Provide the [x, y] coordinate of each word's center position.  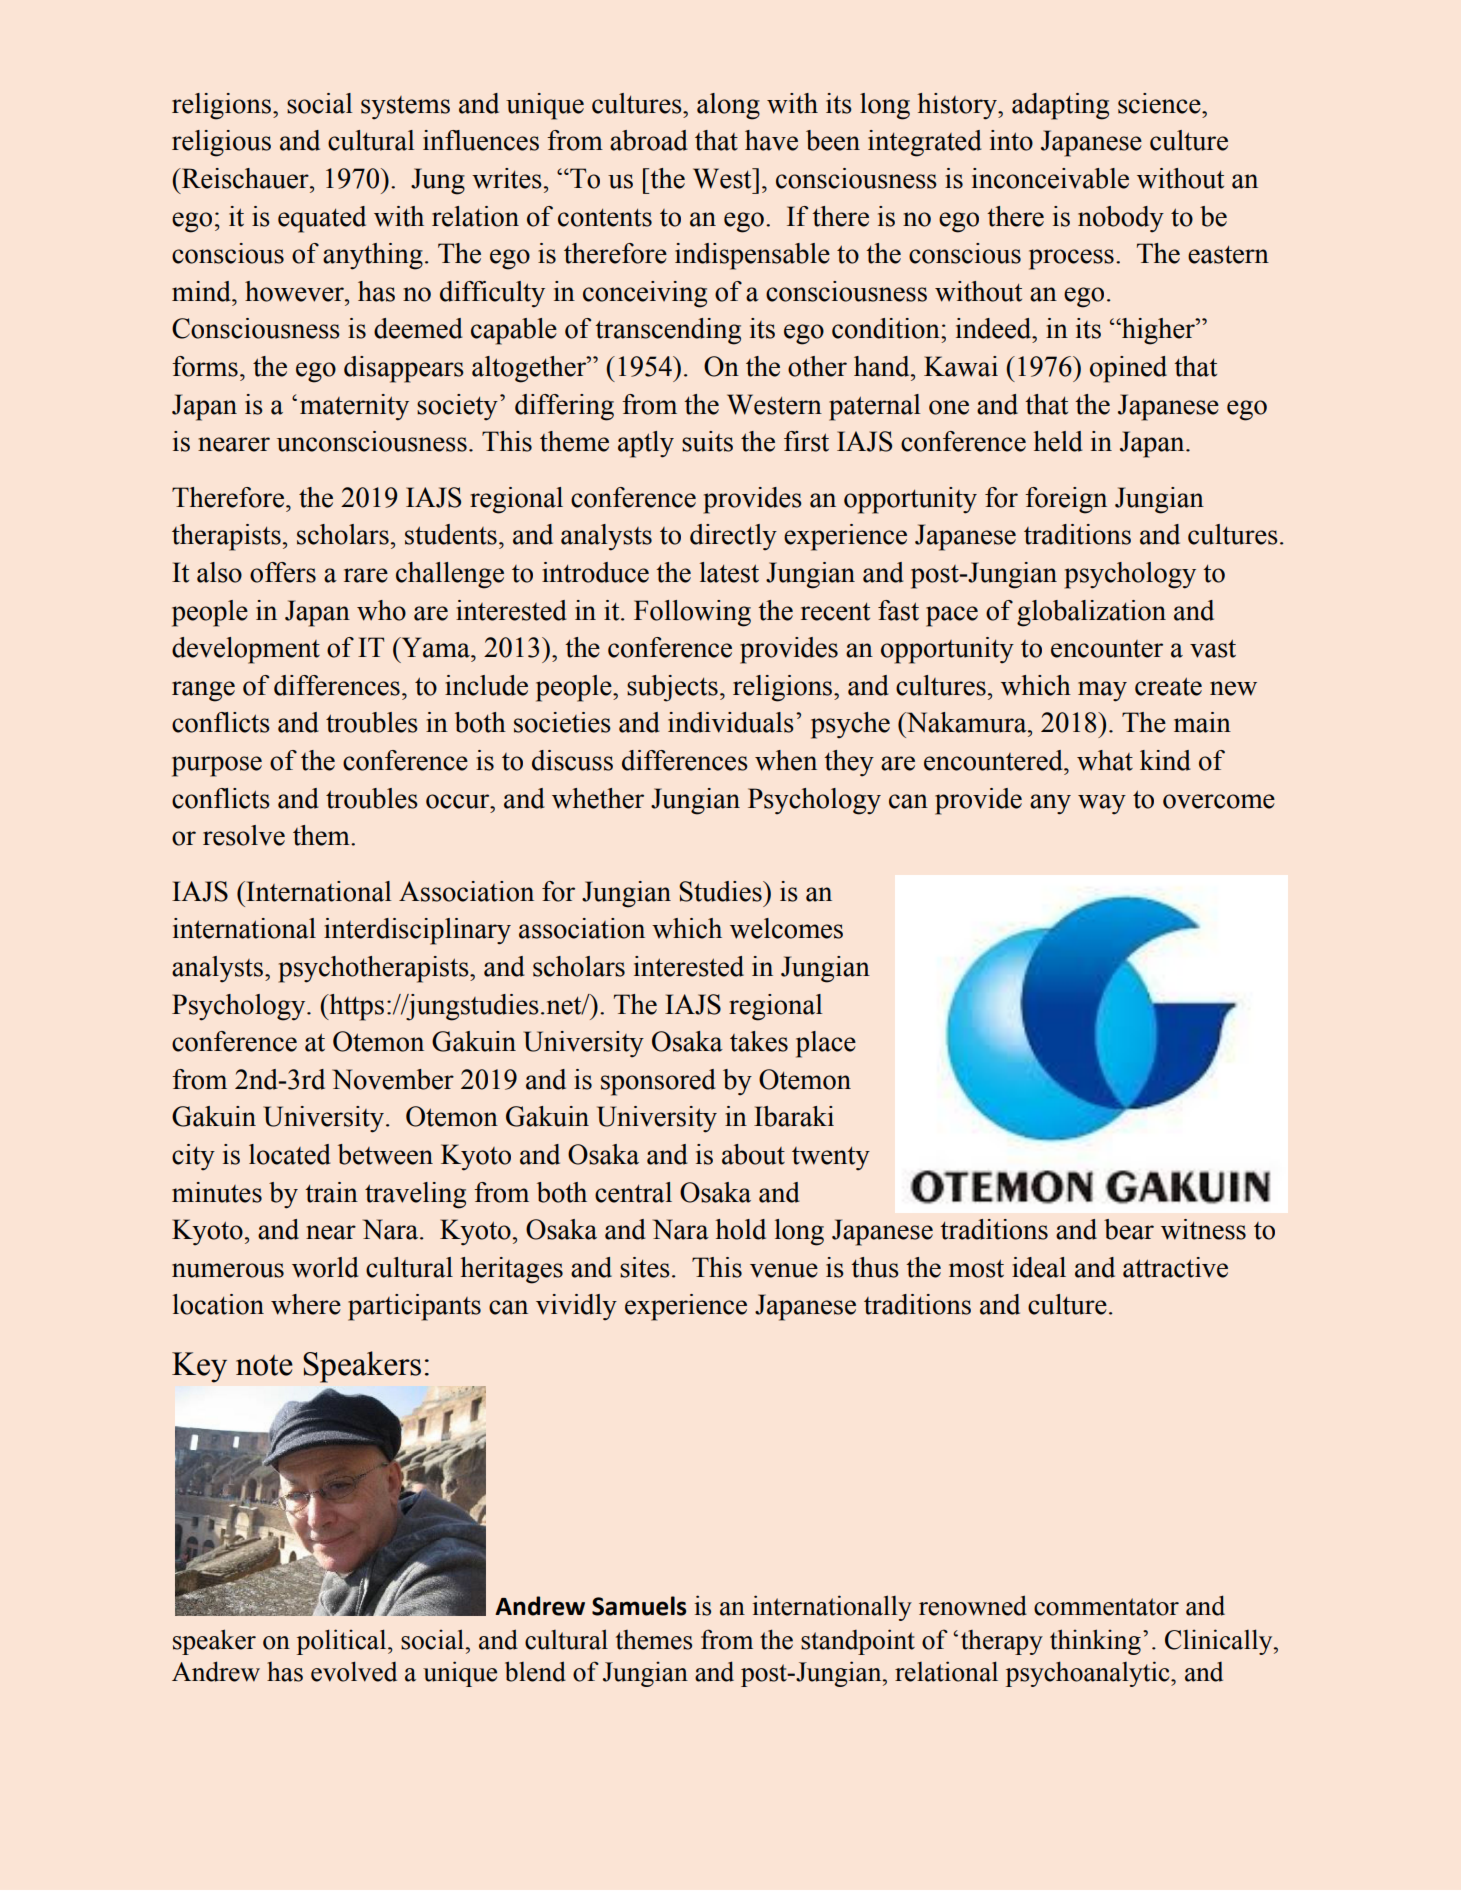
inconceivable [1050, 178]
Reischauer [245, 178]
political [343, 1642]
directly [733, 537]
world [325, 1267]
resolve [244, 835]
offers [283, 572]
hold [740, 1229]
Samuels [639, 1606]
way [1102, 804]
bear [1129, 1229]
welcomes [786, 928]
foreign [1066, 500]
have [771, 140]
